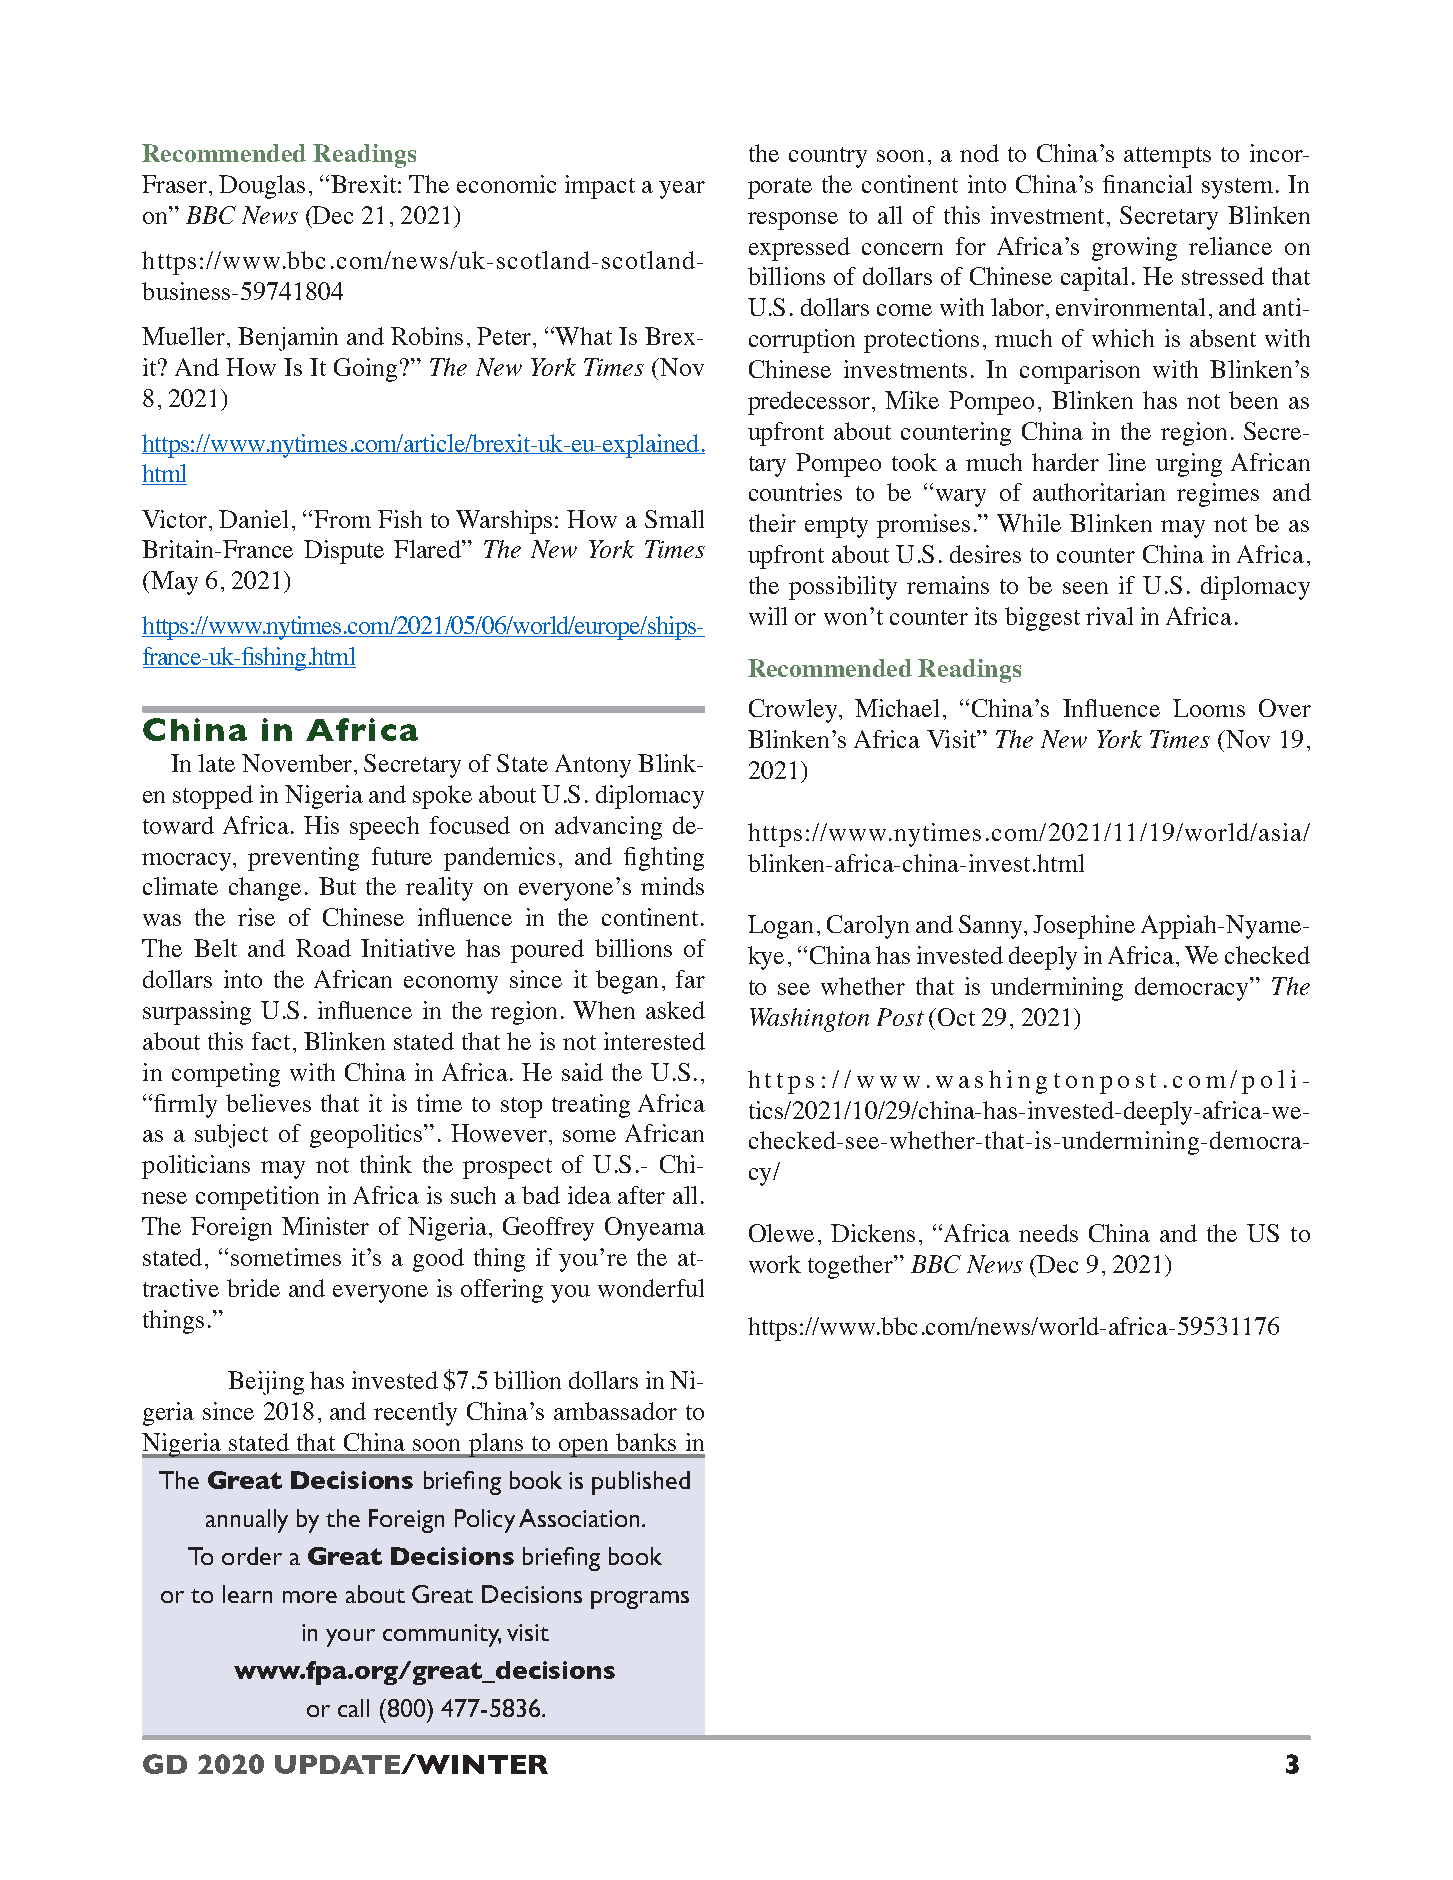 The height and width of the document is (1880, 1453). What do you see at coordinates (350, 1638) in the document?
I see `your` at bounding box center [350, 1638].
